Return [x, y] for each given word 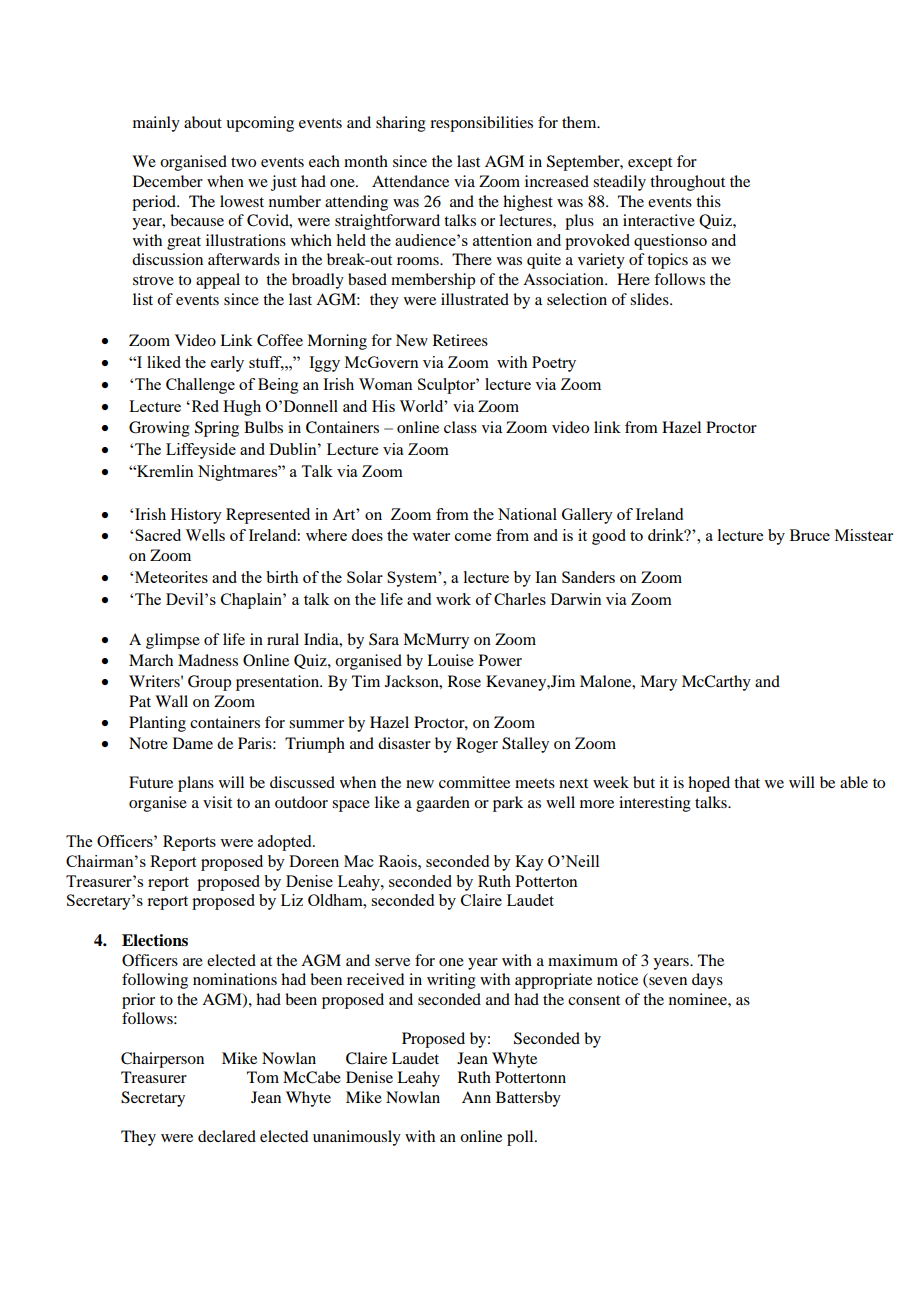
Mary [658, 683]
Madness [208, 660]
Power [500, 660]
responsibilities [481, 124]
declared [227, 1136]
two [243, 162]
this [708, 201]
